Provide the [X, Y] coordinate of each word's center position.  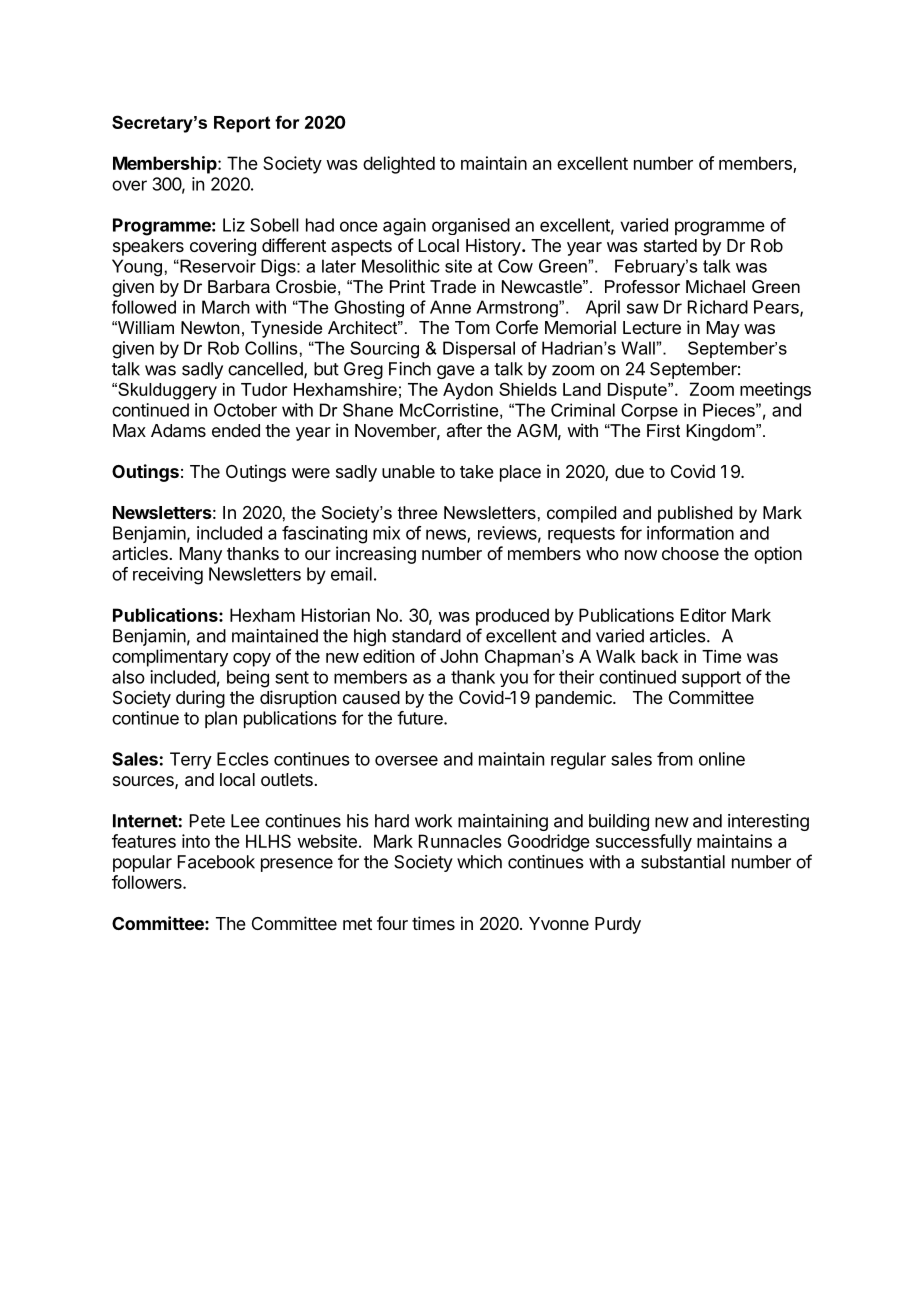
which [479, 862]
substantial [683, 862]
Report [242, 124]
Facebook [216, 862]
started [670, 246]
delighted [399, 165]
